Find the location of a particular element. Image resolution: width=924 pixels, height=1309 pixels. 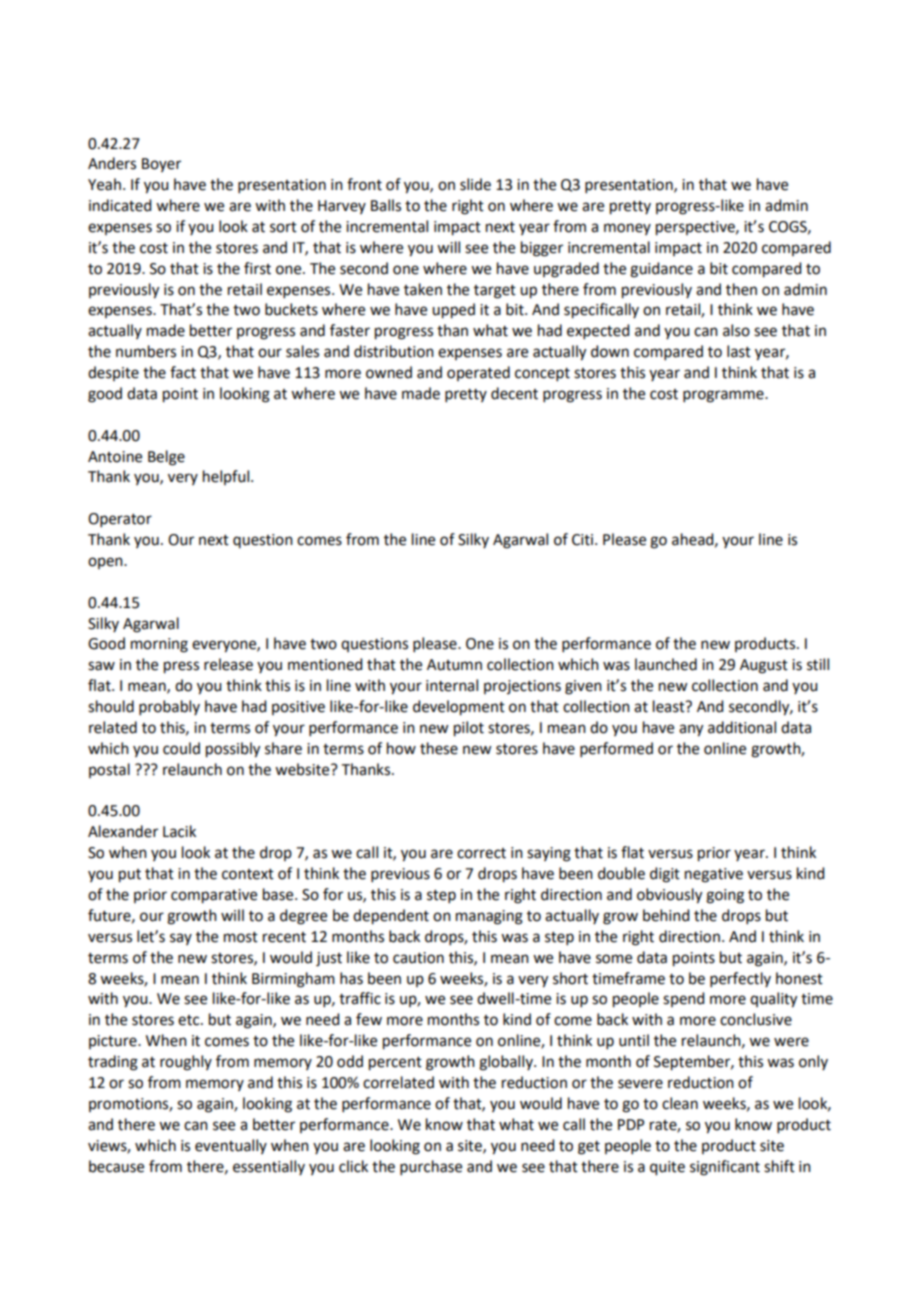

slide is located at coordinates (475, 184).
